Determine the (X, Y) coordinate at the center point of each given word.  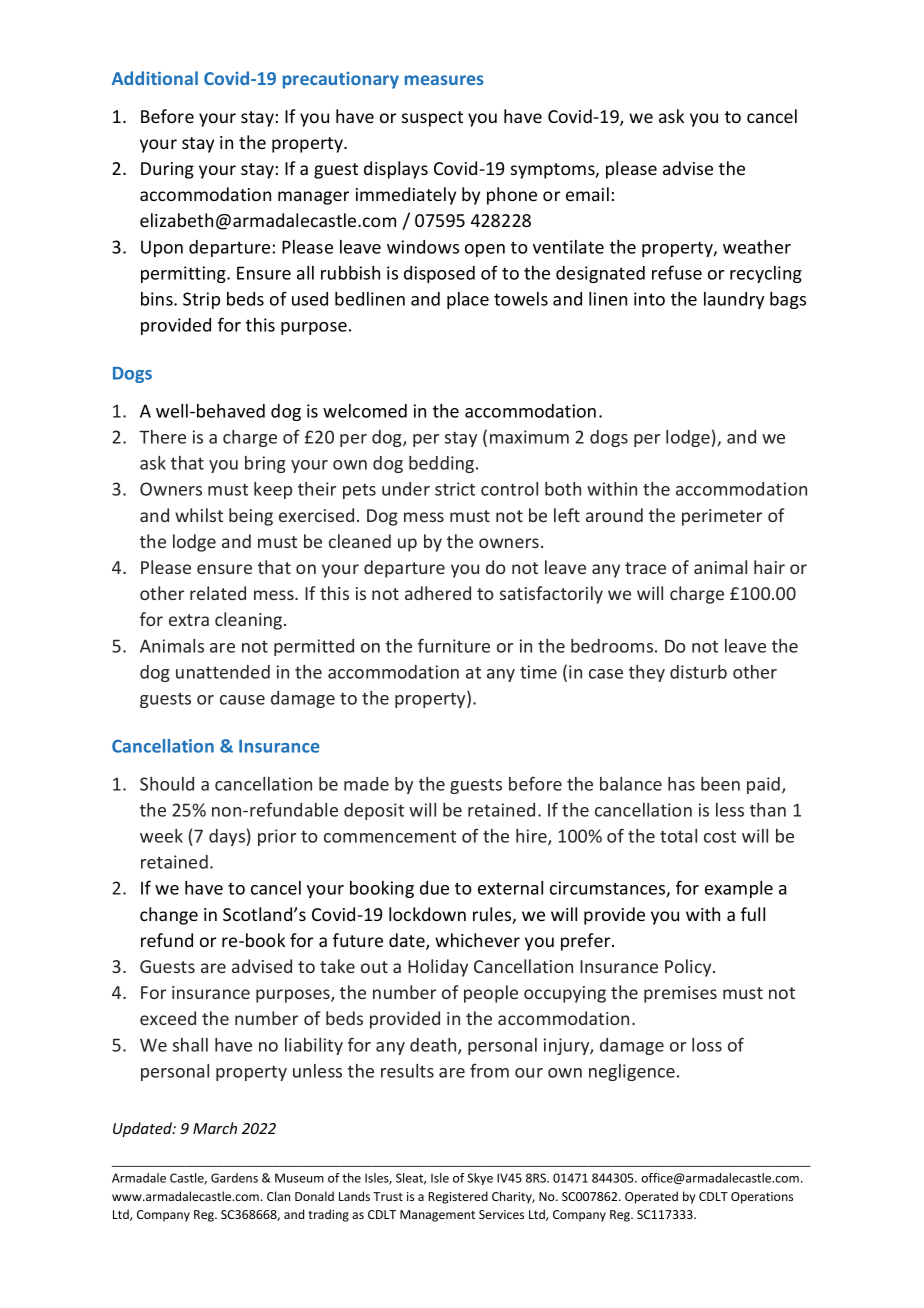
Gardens (234, 1178)
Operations (762, 1198)
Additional (155, 78)
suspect (432, 119)
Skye (480, 1179)
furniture (454, 645)
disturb (698, 672)
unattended (223, 672)
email (587, 194)
